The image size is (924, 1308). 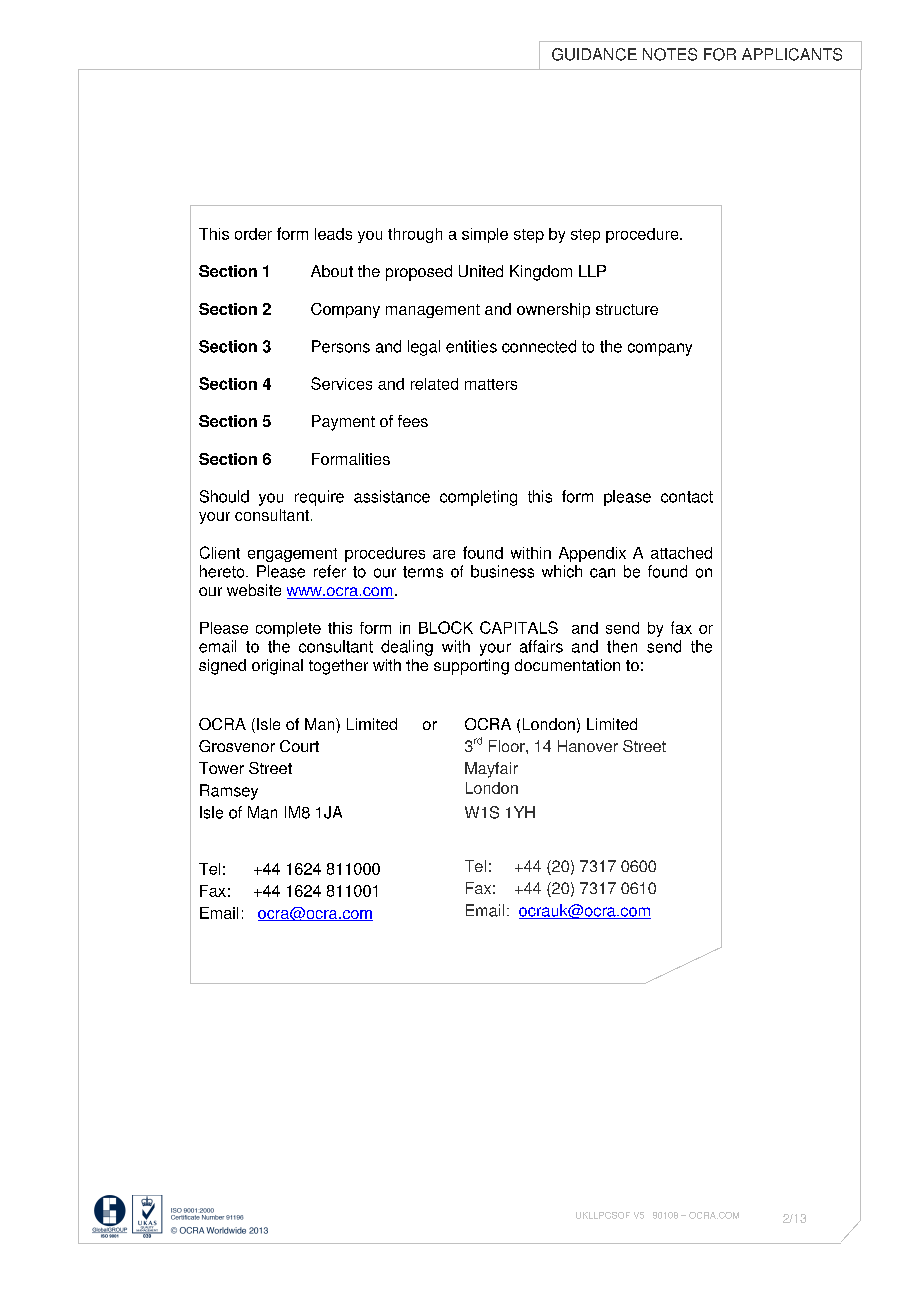 I want to click on Payment, so click(x=343, y=423).
